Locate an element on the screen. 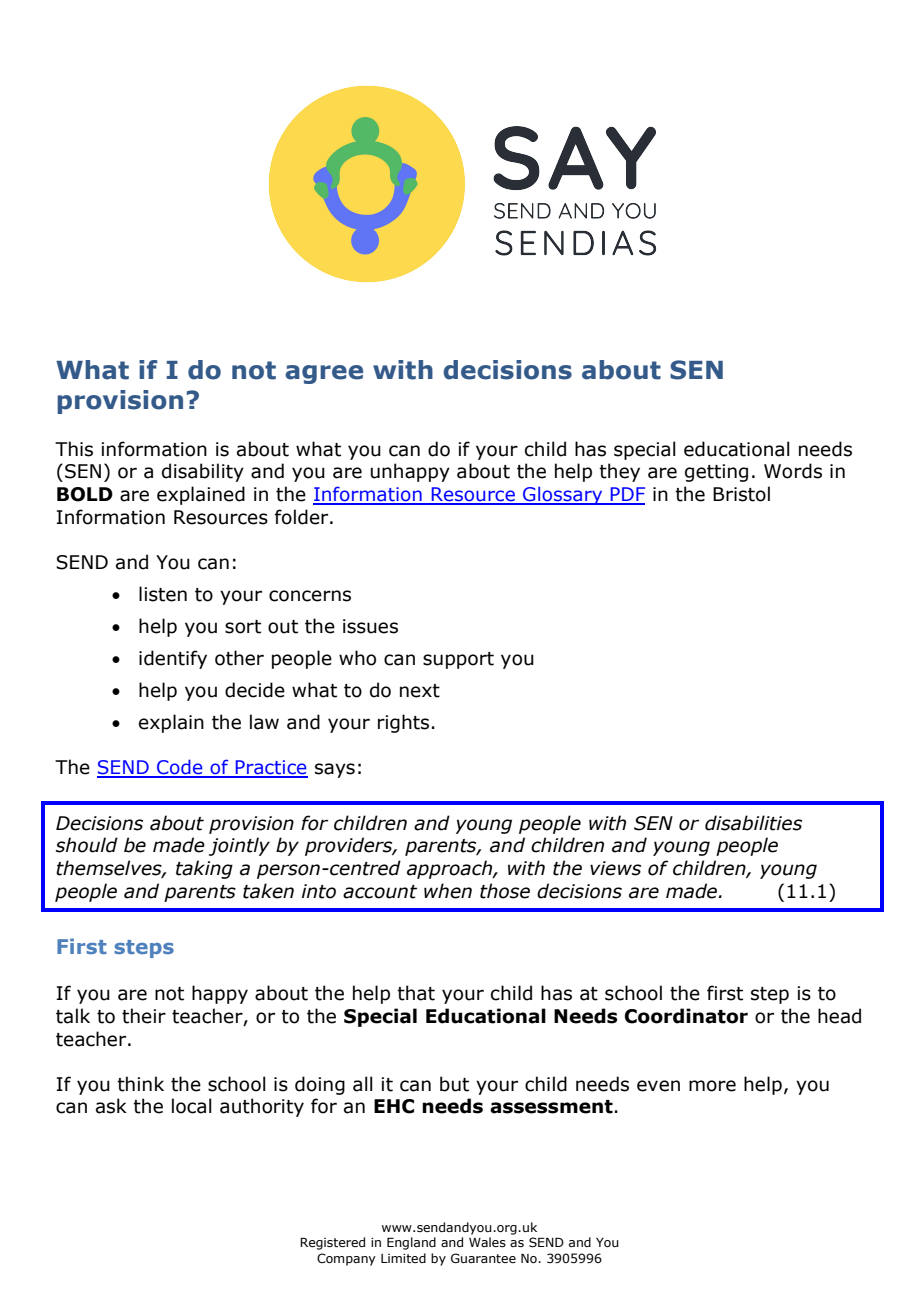 The image size is (924, 1309). Registered is located at coordinates (332, 1243).
